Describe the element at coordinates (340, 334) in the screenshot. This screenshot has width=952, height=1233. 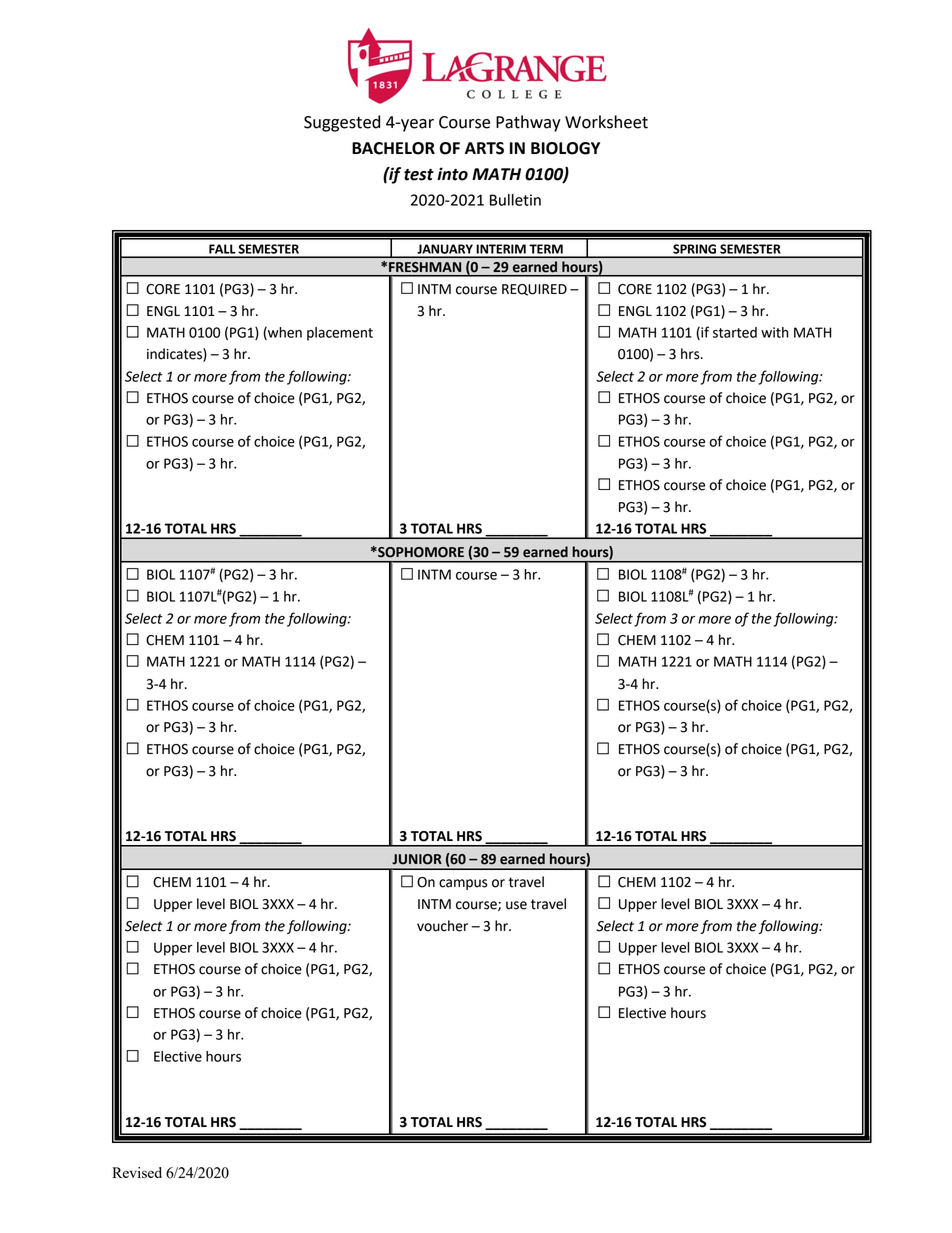
I see `placement` at that location.
